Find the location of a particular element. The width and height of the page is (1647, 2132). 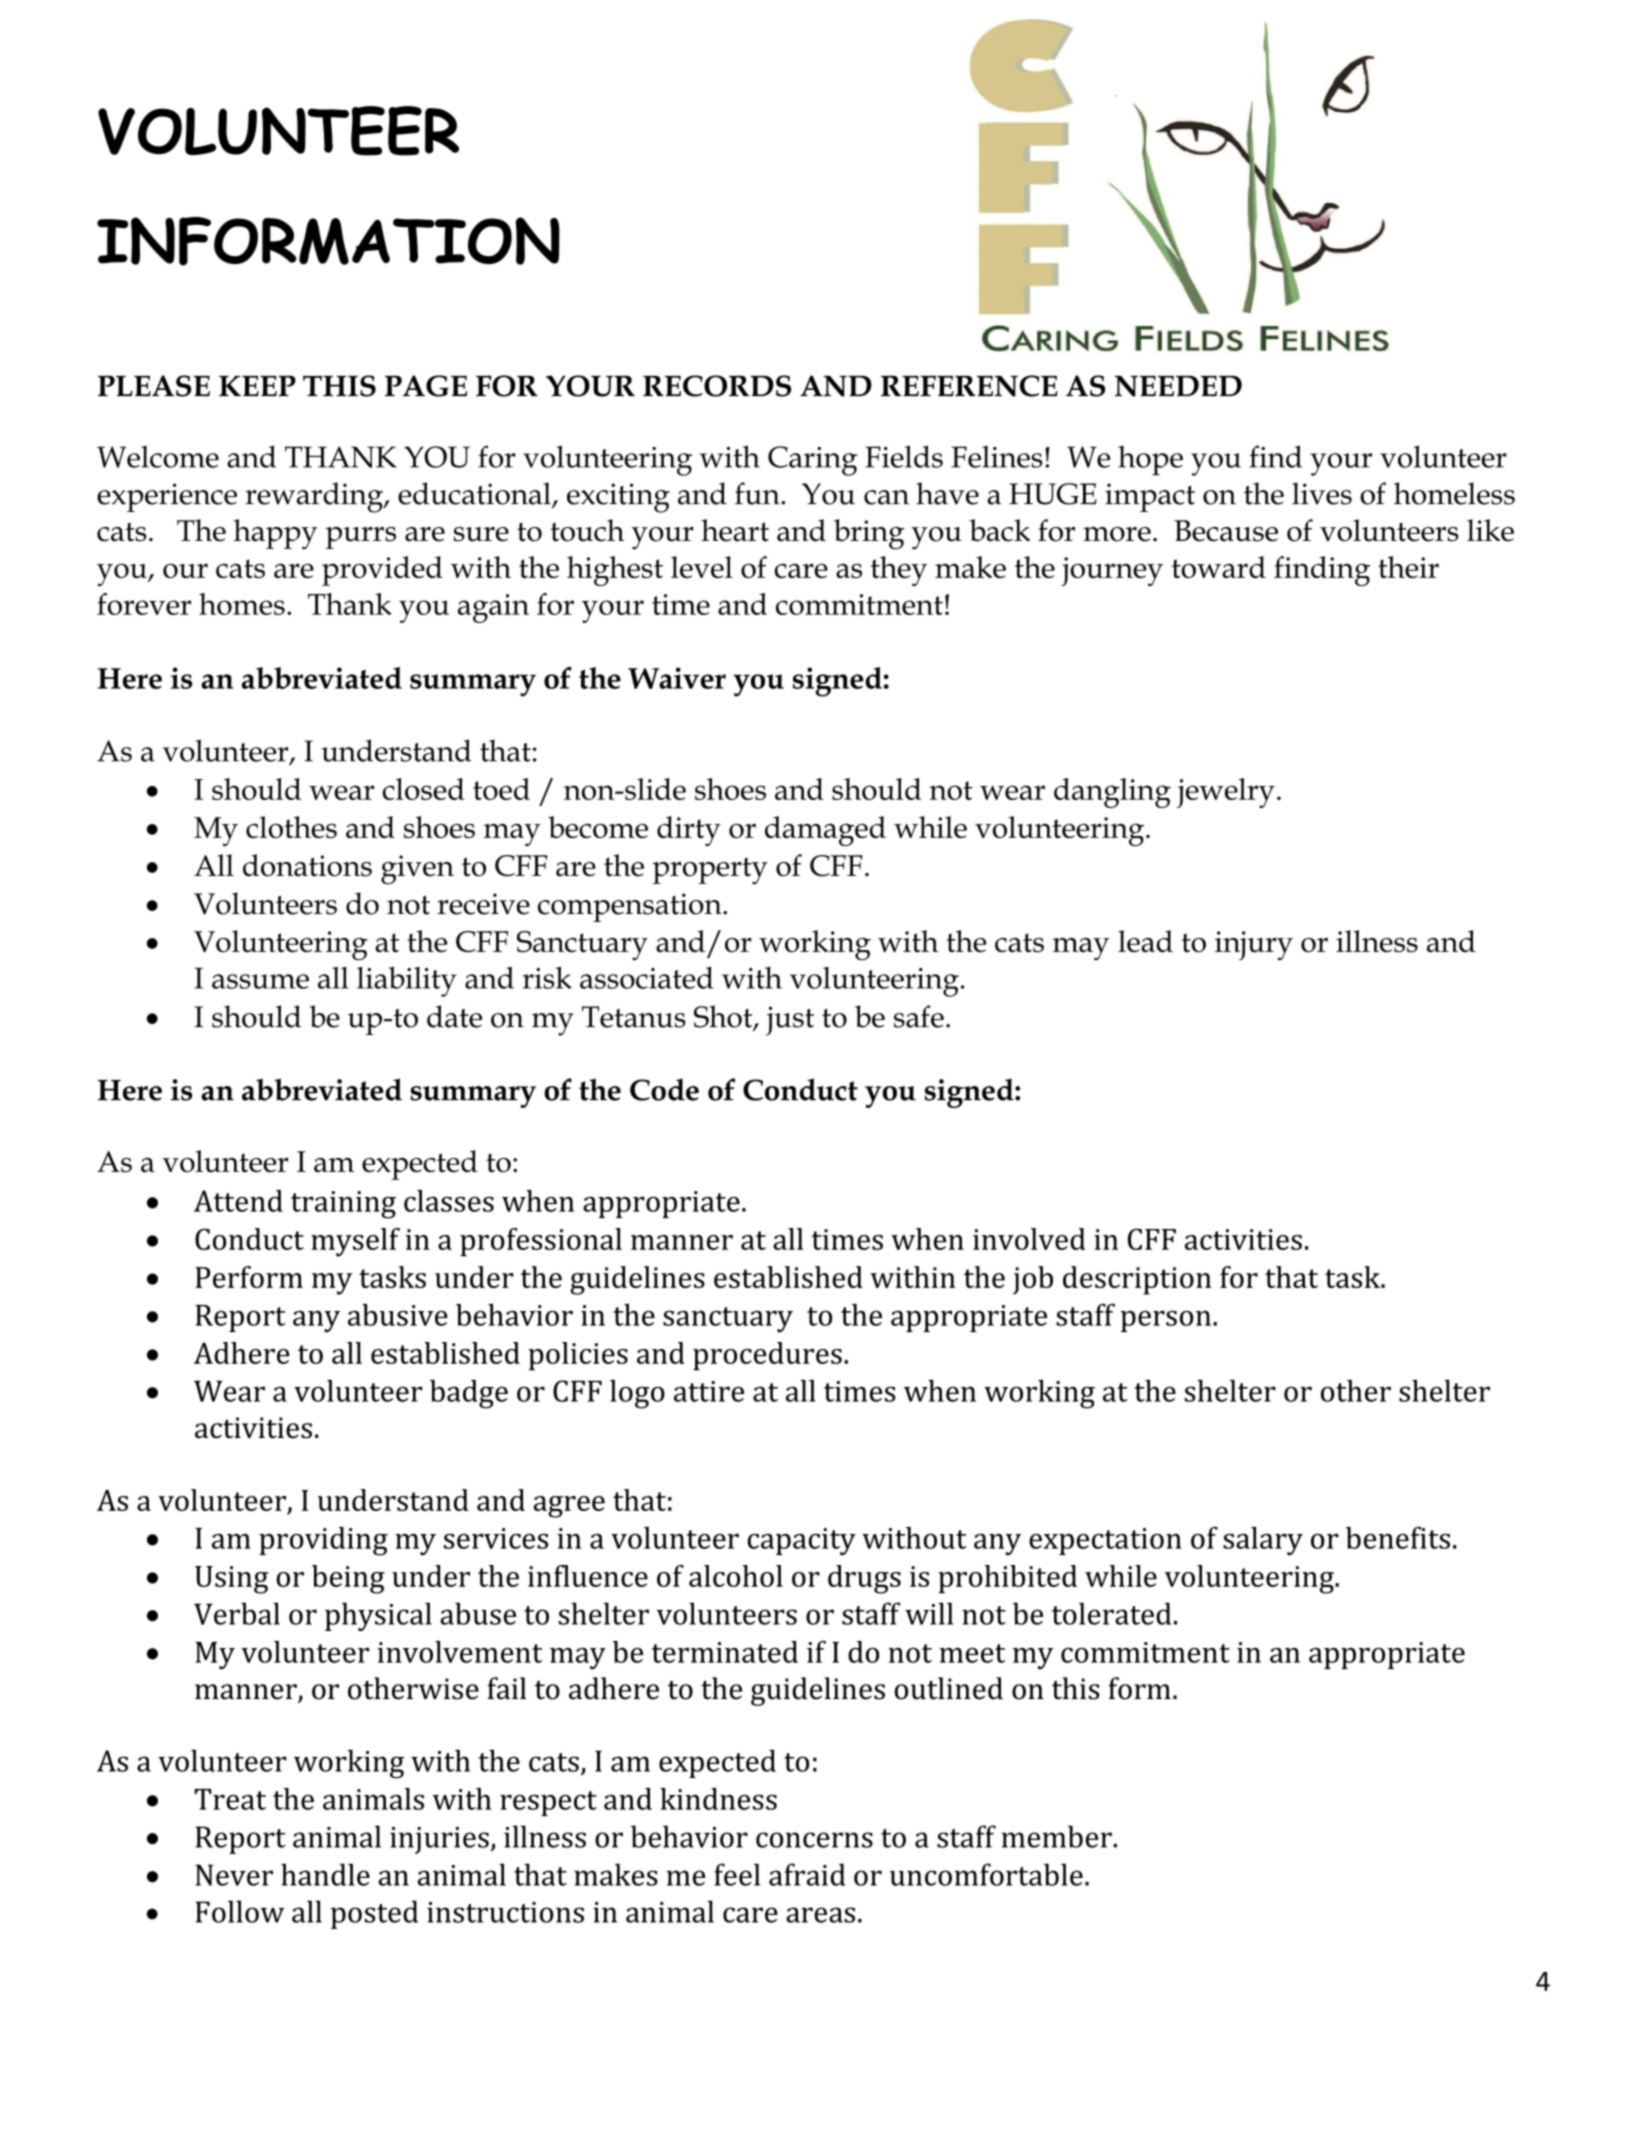

Code is located at coordinates (664, 1089).
